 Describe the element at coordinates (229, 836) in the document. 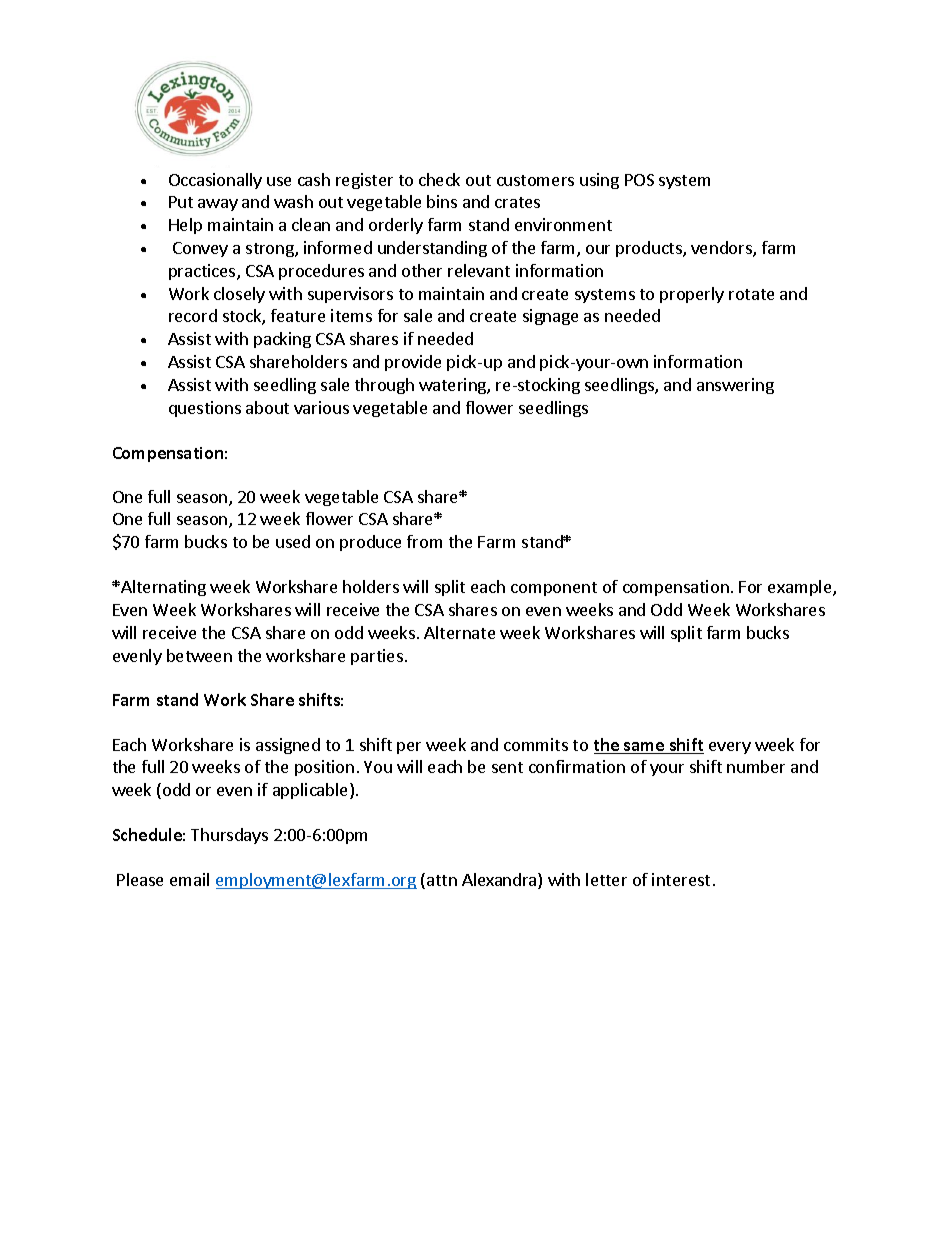

I see `Thursdays` at that location.
